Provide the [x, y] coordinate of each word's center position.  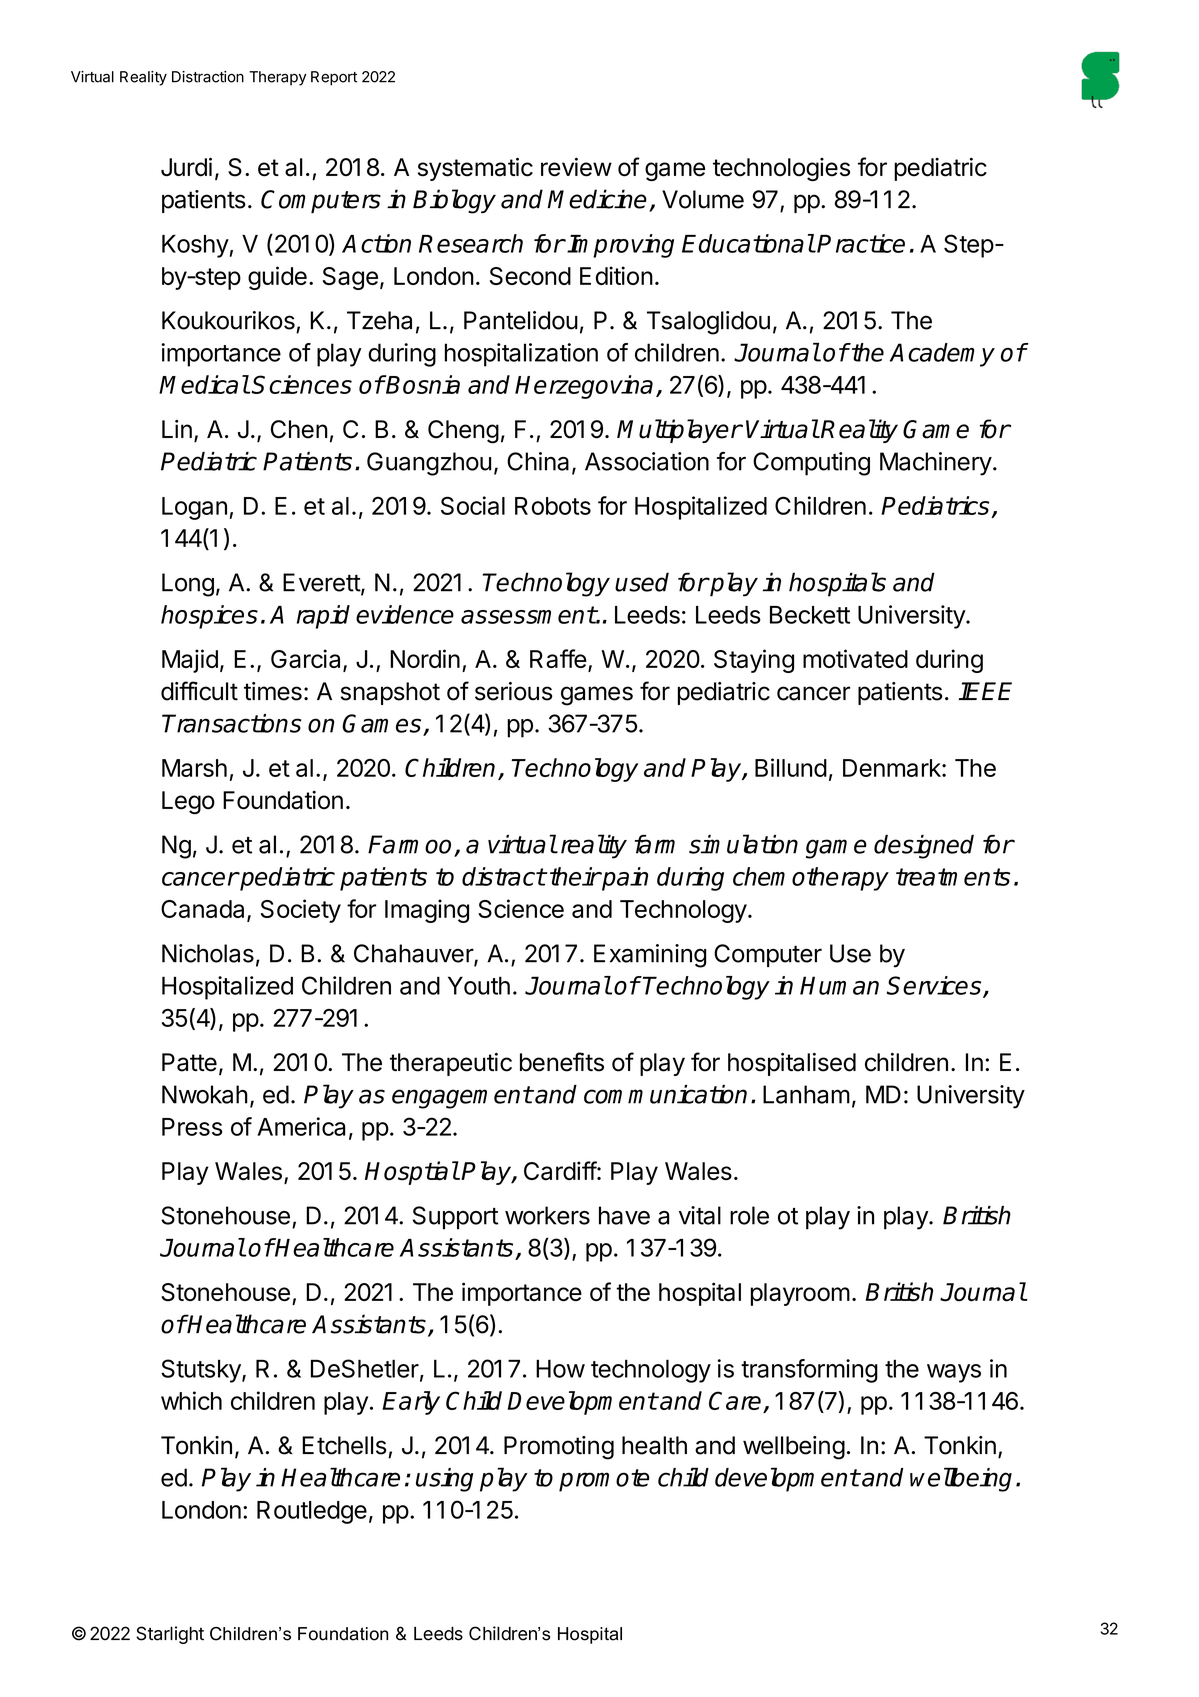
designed [924, 847]
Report [334, 78]
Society [301, 911]
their [575, 876]
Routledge [312, 1512]
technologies [781, 169]
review [576, 167]
